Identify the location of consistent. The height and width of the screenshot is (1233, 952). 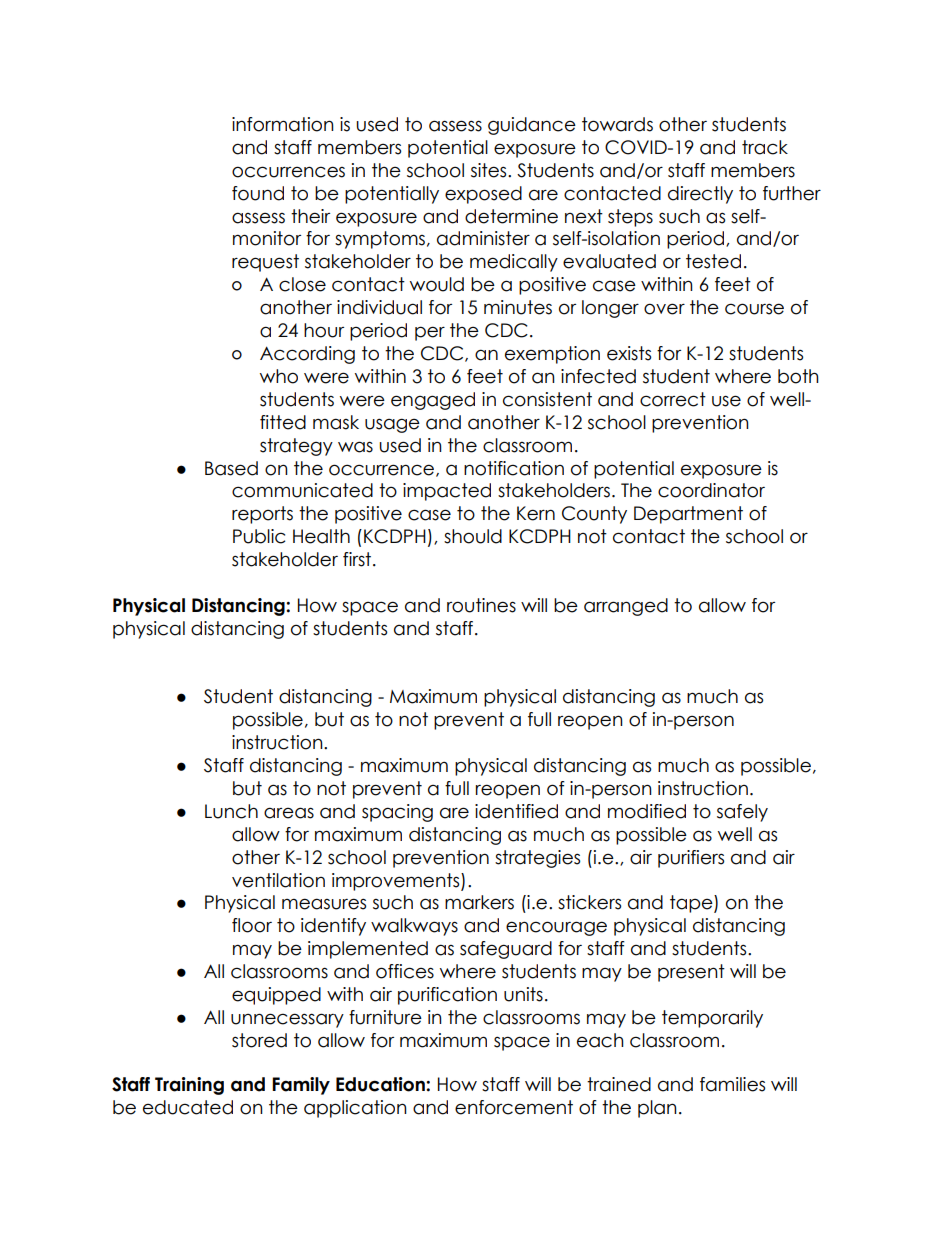
(547, 399).
